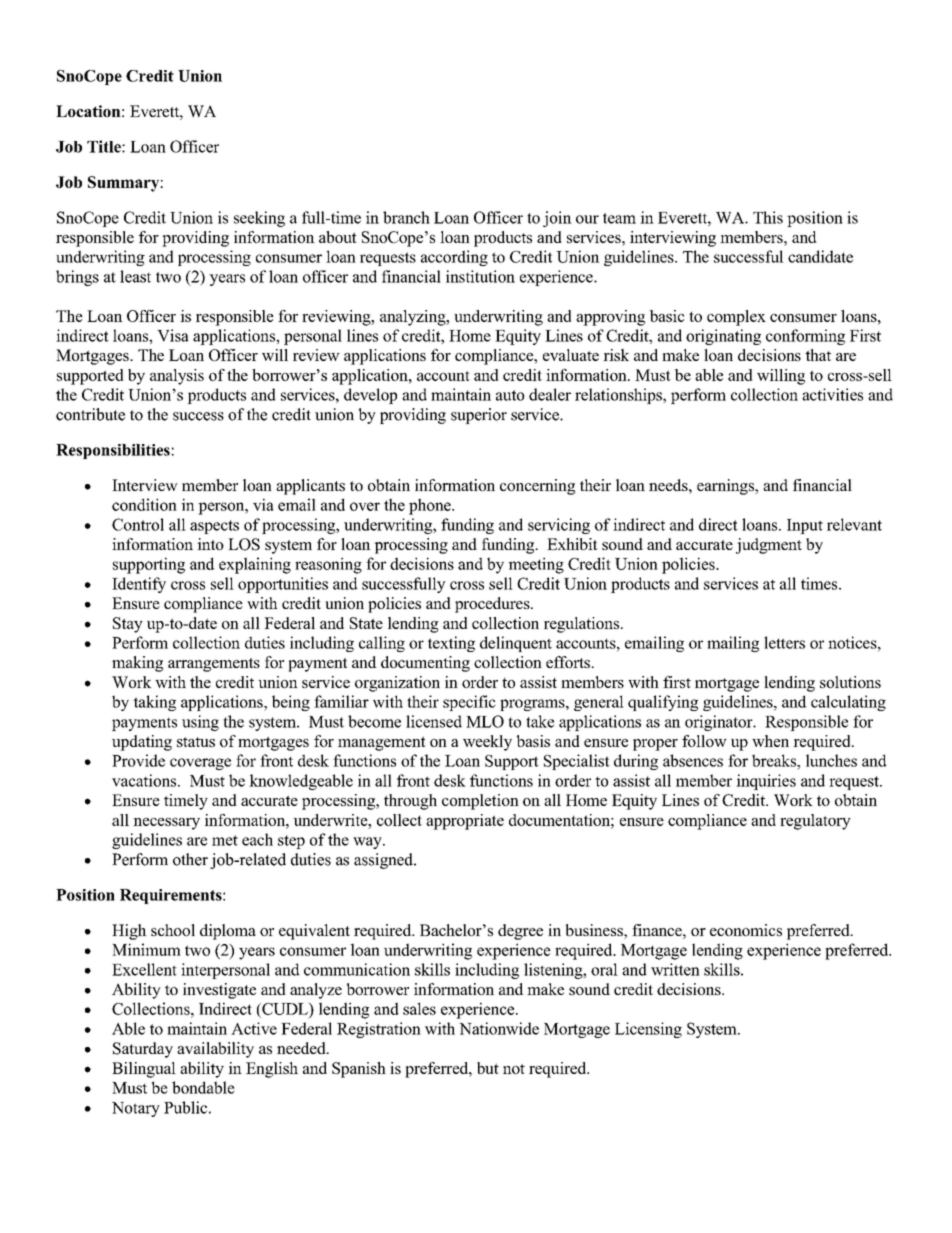 The height and width of the document is (1233, 952). What do you see at coordinates (805, 526) in the document?
I see `Input` at bounding box center [805, 526].
